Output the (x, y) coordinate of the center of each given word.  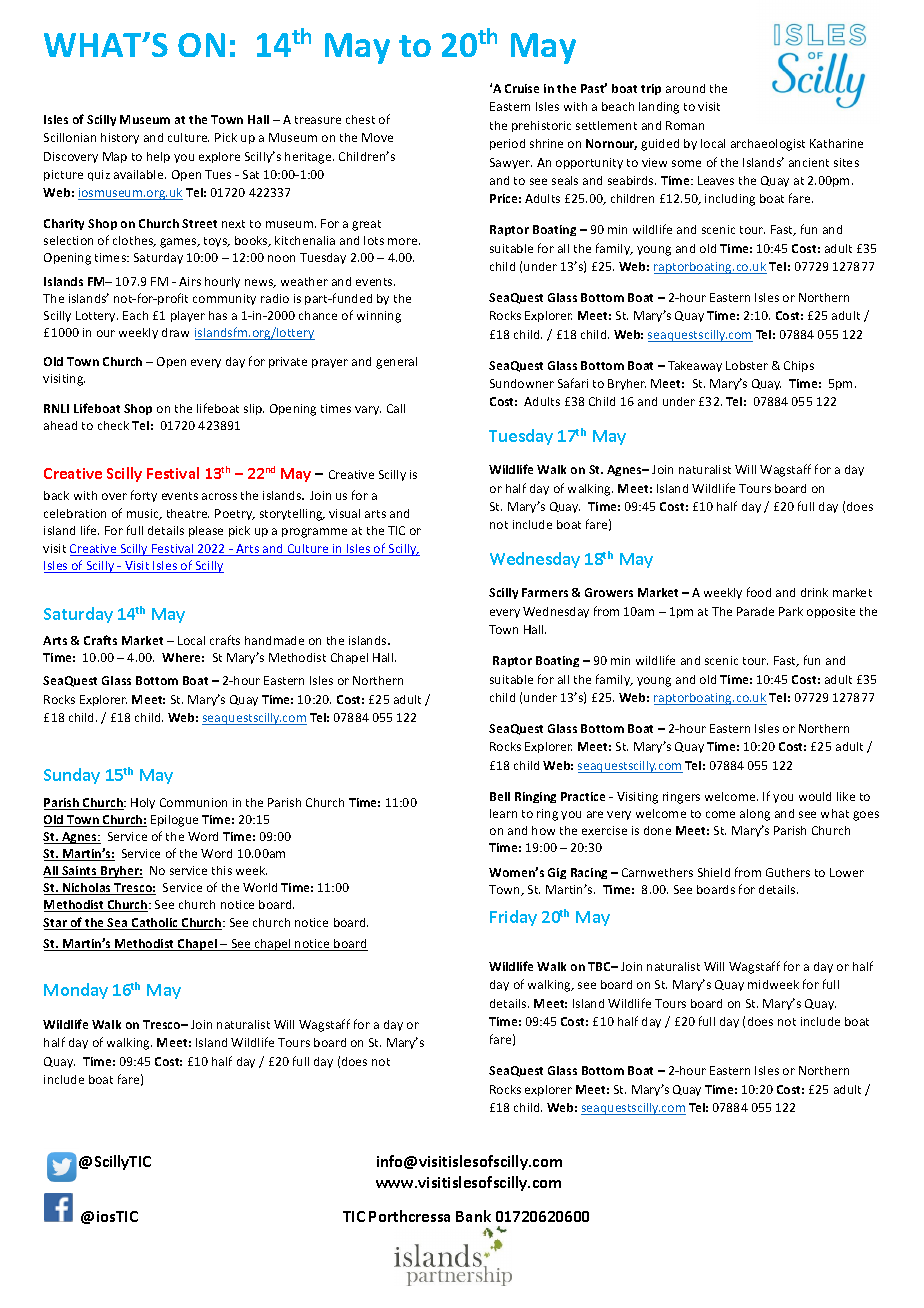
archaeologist (768, 145)
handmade (274, 640)
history (120, 138)
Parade (755, 611)
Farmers (545, 592)
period (507, 144)
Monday (76, 991)
